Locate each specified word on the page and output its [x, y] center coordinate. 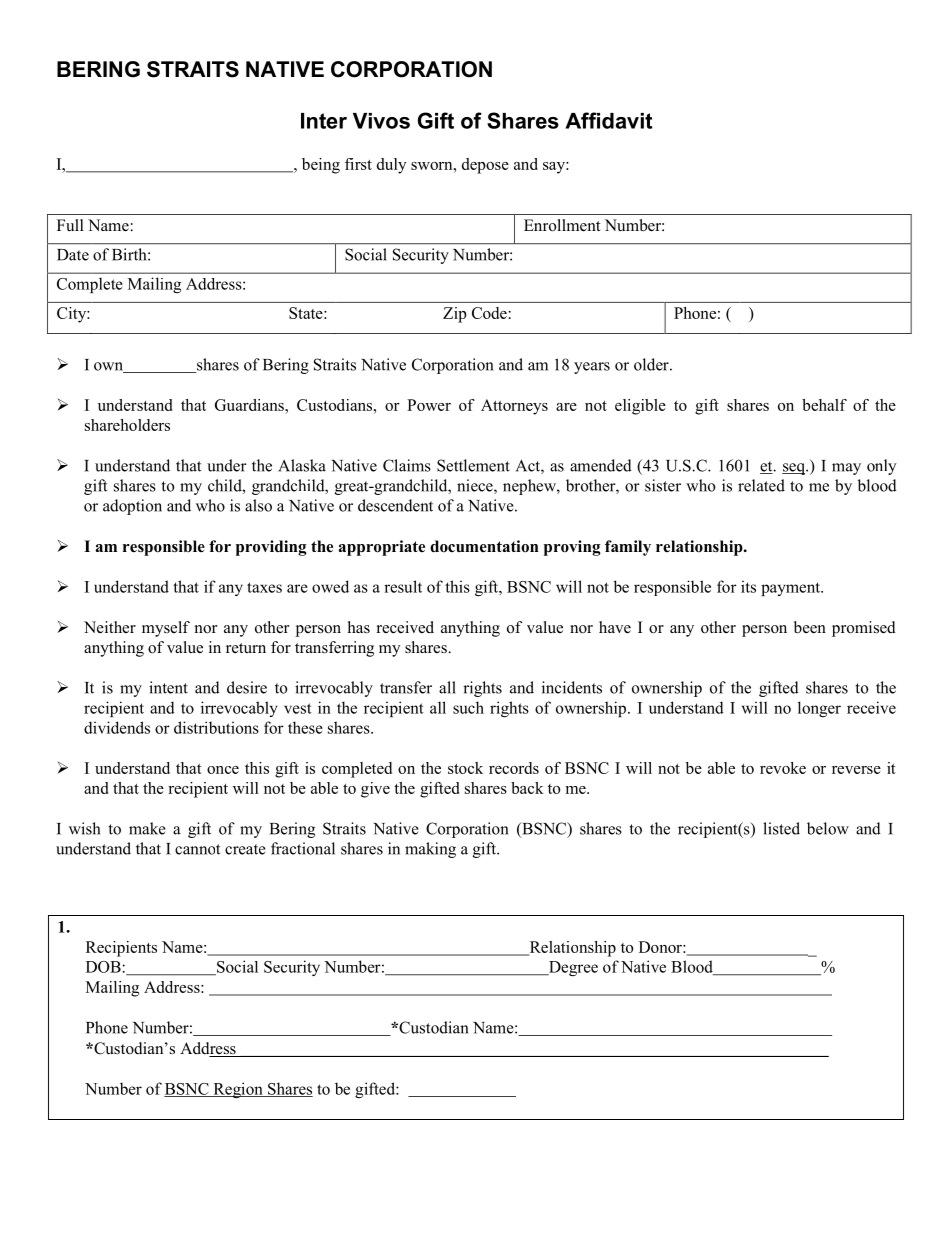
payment [791, 589]
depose [485, 166]
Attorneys [514, 407]
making [430, 850]
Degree [572, 968]
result [403, 586]
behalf [824, 405]
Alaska [302, 465]
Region [238, 1090]
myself [166, 629]
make [147, 828]
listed [781, 828]
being [321, 166]
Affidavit [608, 120]
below [828, 828]
